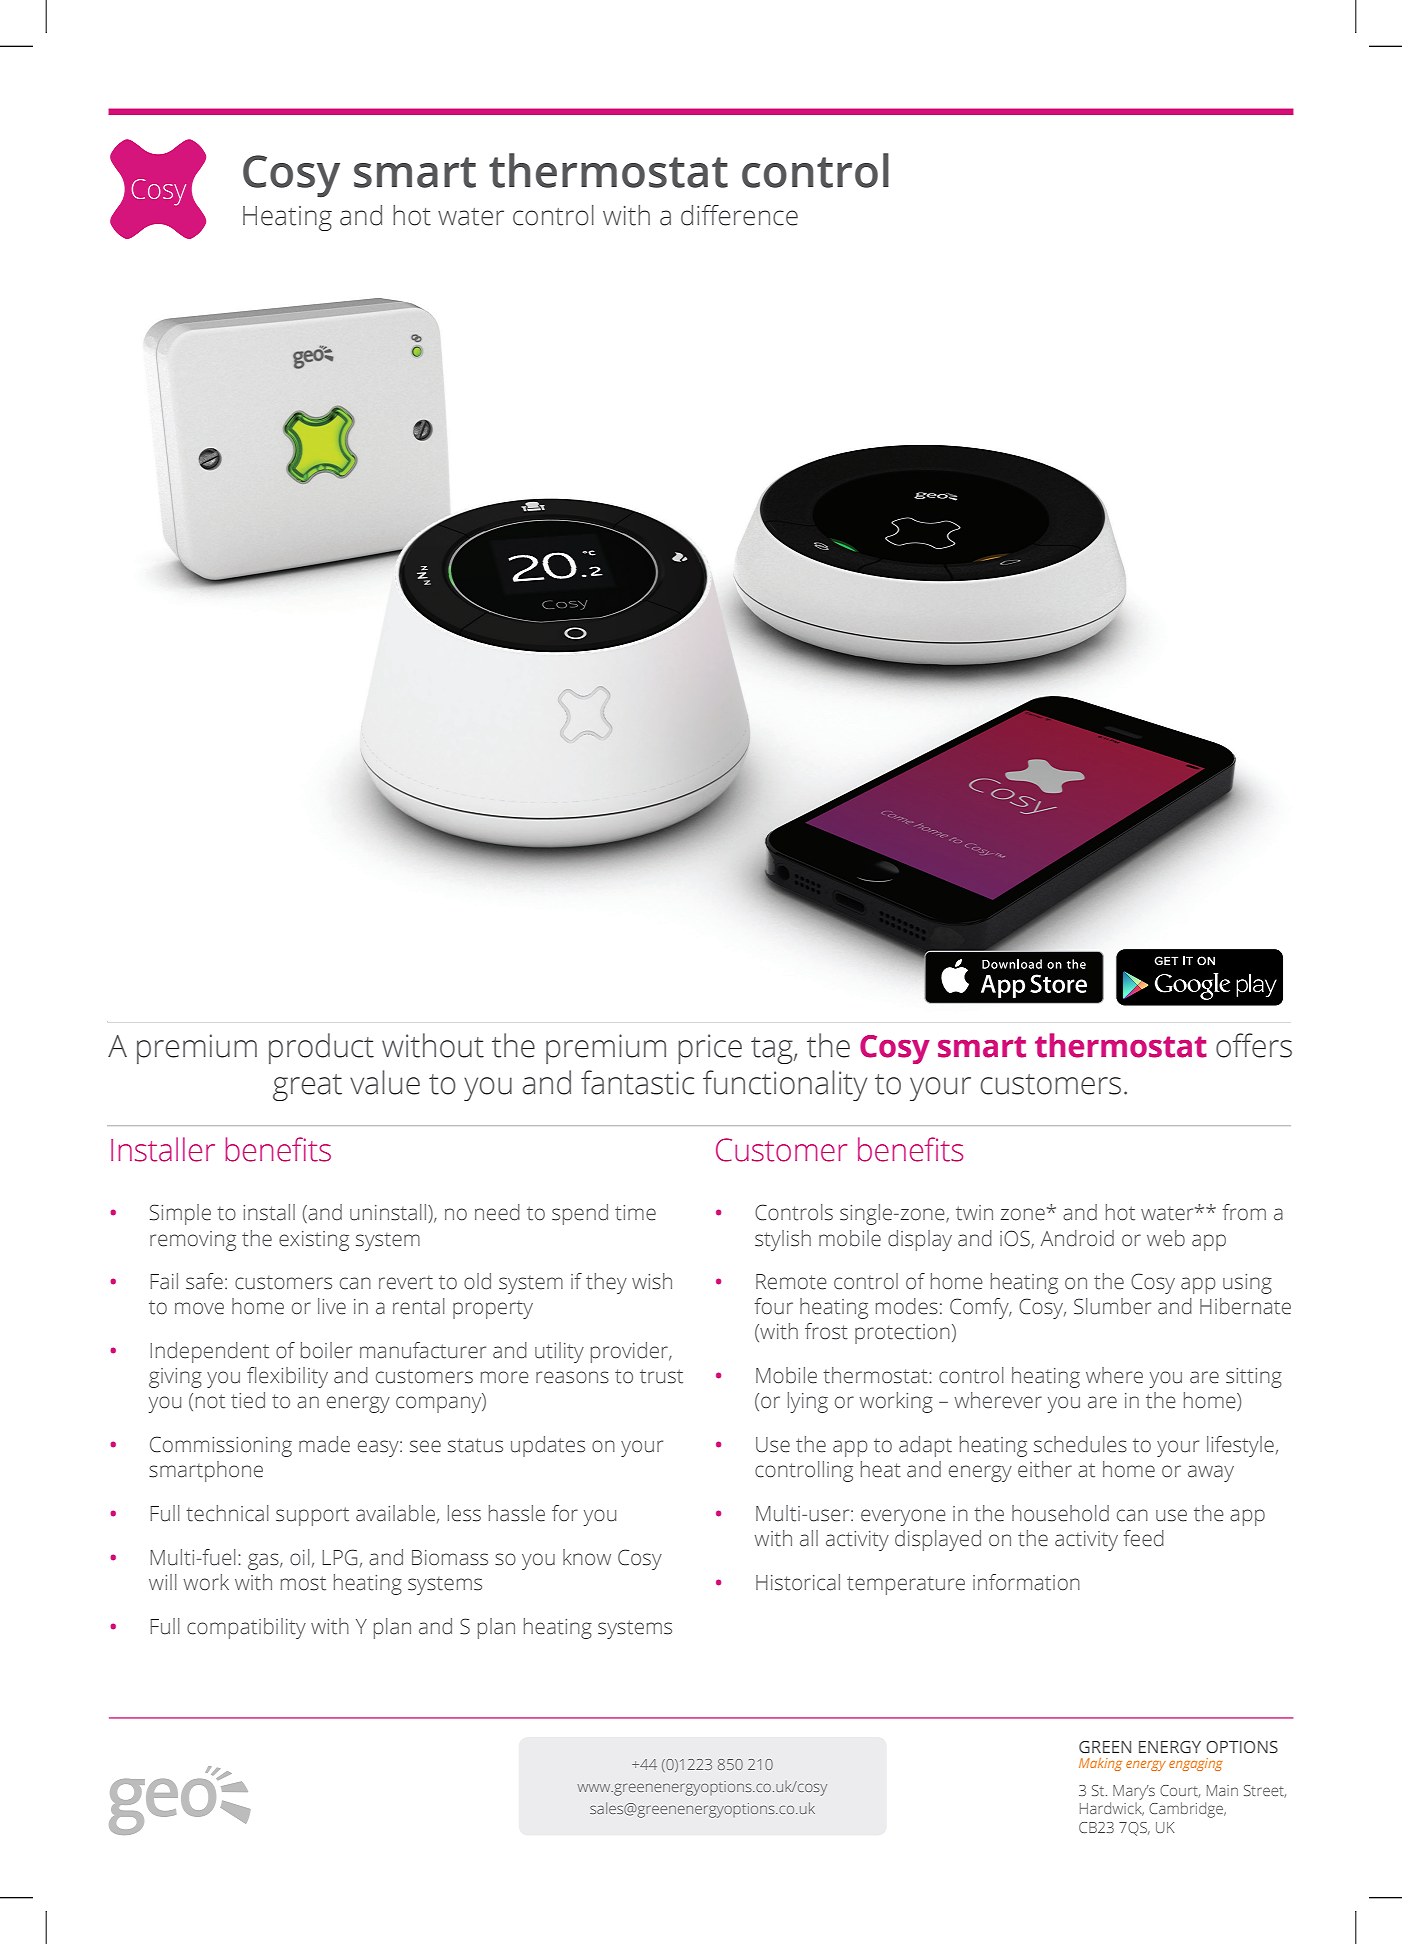 This screenshot has width=1402, height=1944. What do you see at coordinates (1166, 1238) in the screenshot?
I see `web` at bounding box center [1166, 1238].
